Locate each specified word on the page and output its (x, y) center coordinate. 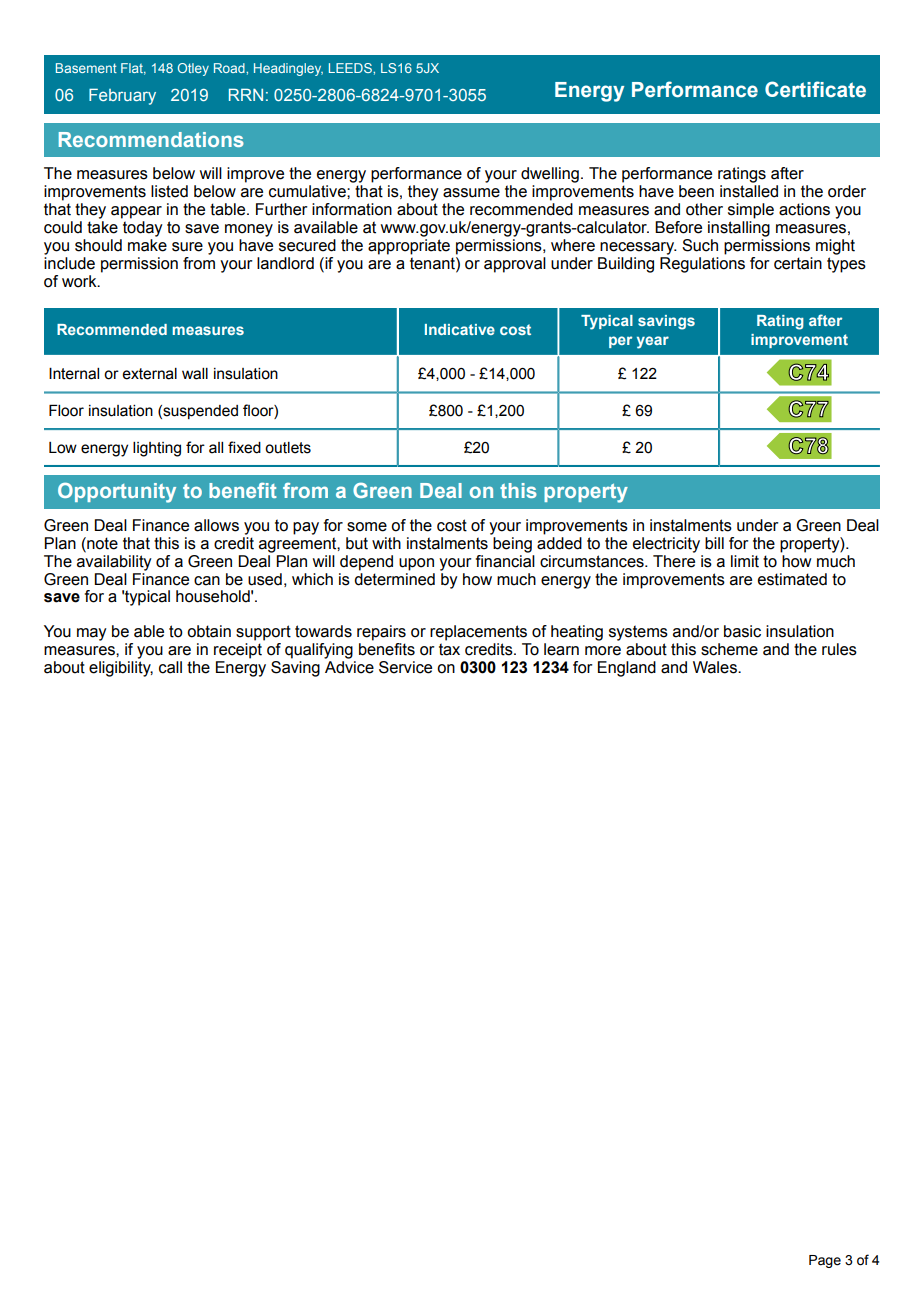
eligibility (121, 667)
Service (405, 667)
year (653, 342)
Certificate (815, 89)
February (122, 96)
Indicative (460, 329)
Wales (716, 667)
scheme (729, 649)
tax (449, 649)
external (149, 374)
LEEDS (351, 68)
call (170, 667)
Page (825, 1261)
